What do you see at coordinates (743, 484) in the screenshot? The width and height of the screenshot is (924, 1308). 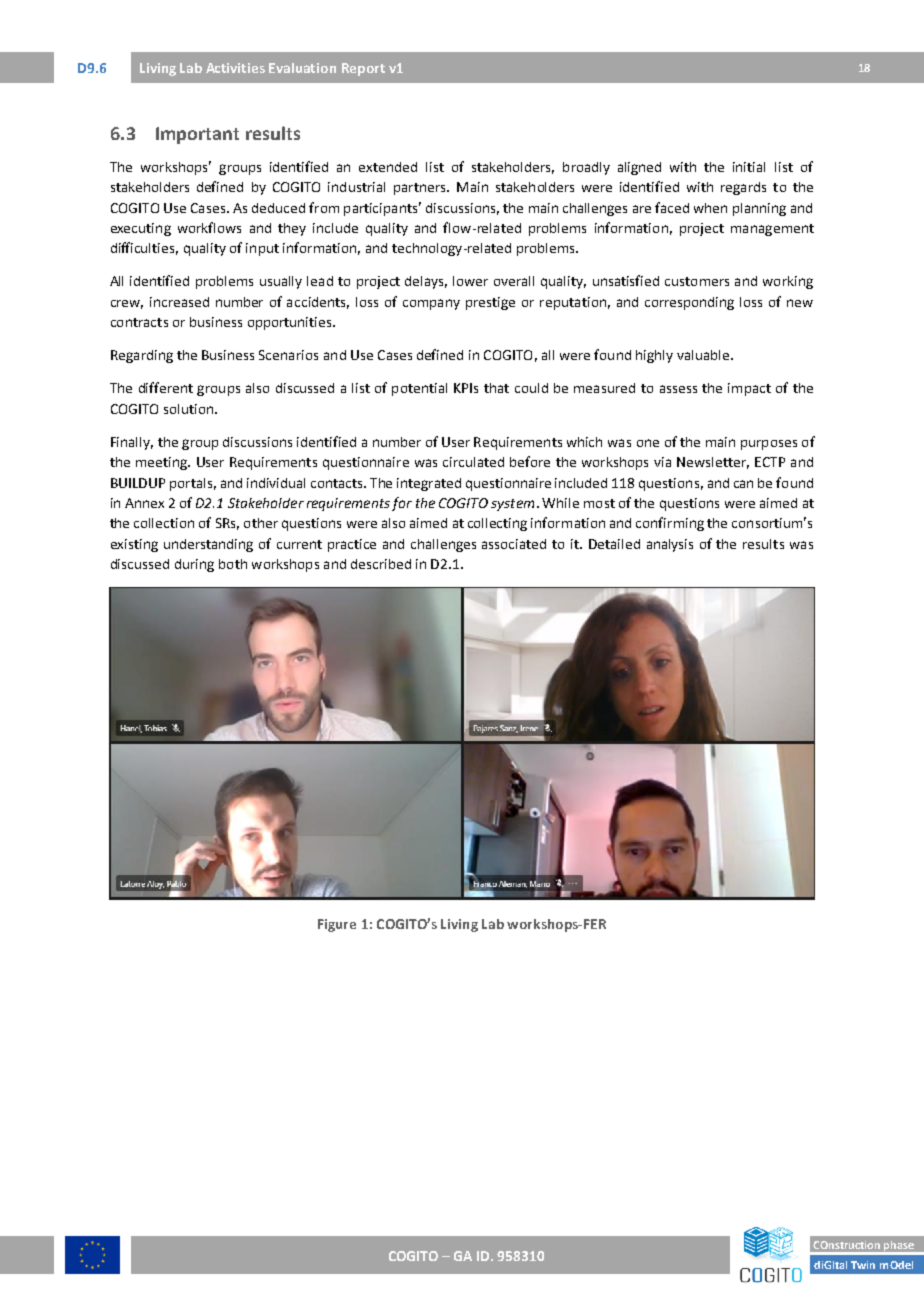 I see `can` at bounding box center [743, 484].
